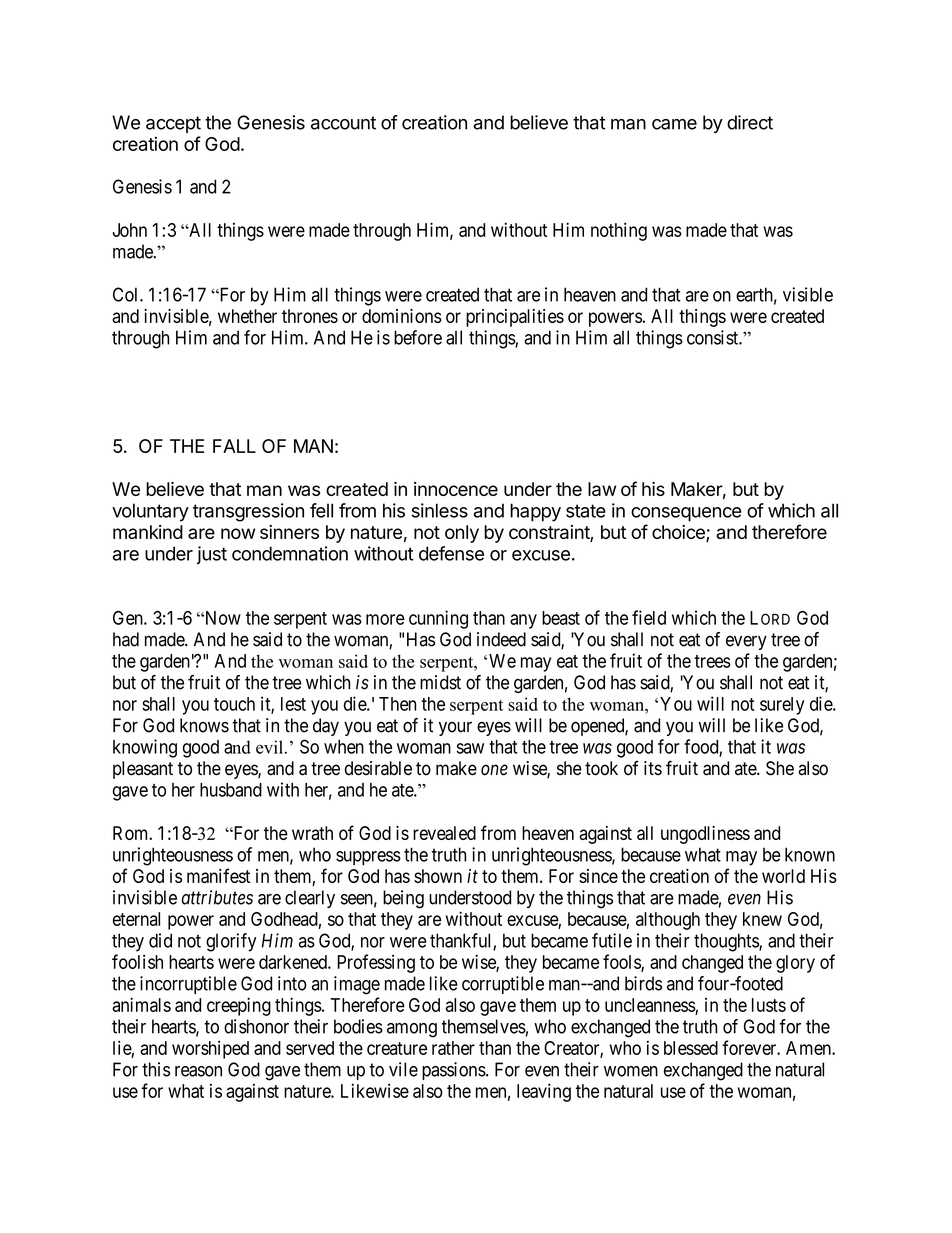 The image size is (952, 1233). Describe the element at coordinates (750, 122) in the image. I see `direct` at that location.
